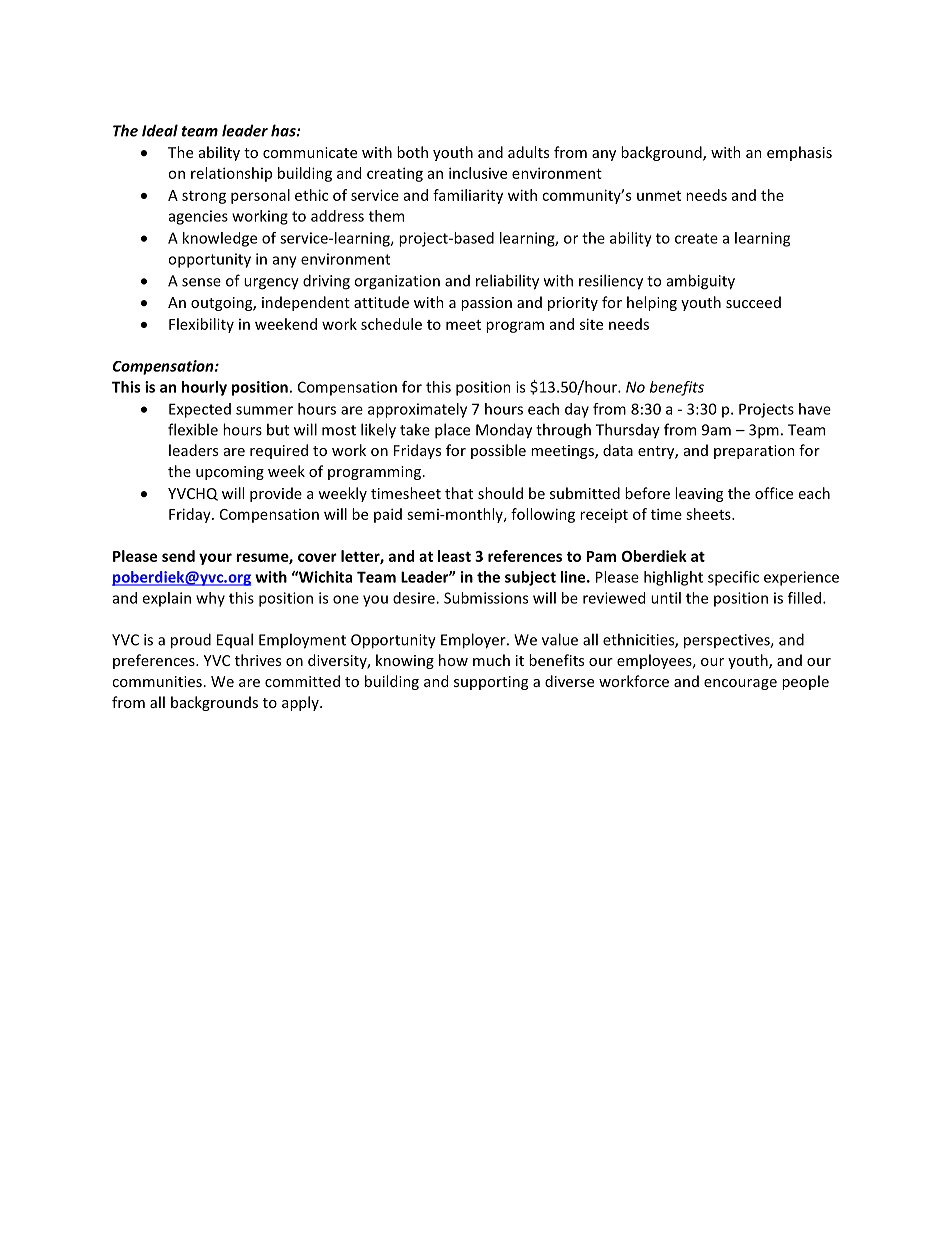  Describe the element at coordinates (258, 660) in the document. I see `thrives` at that location.
